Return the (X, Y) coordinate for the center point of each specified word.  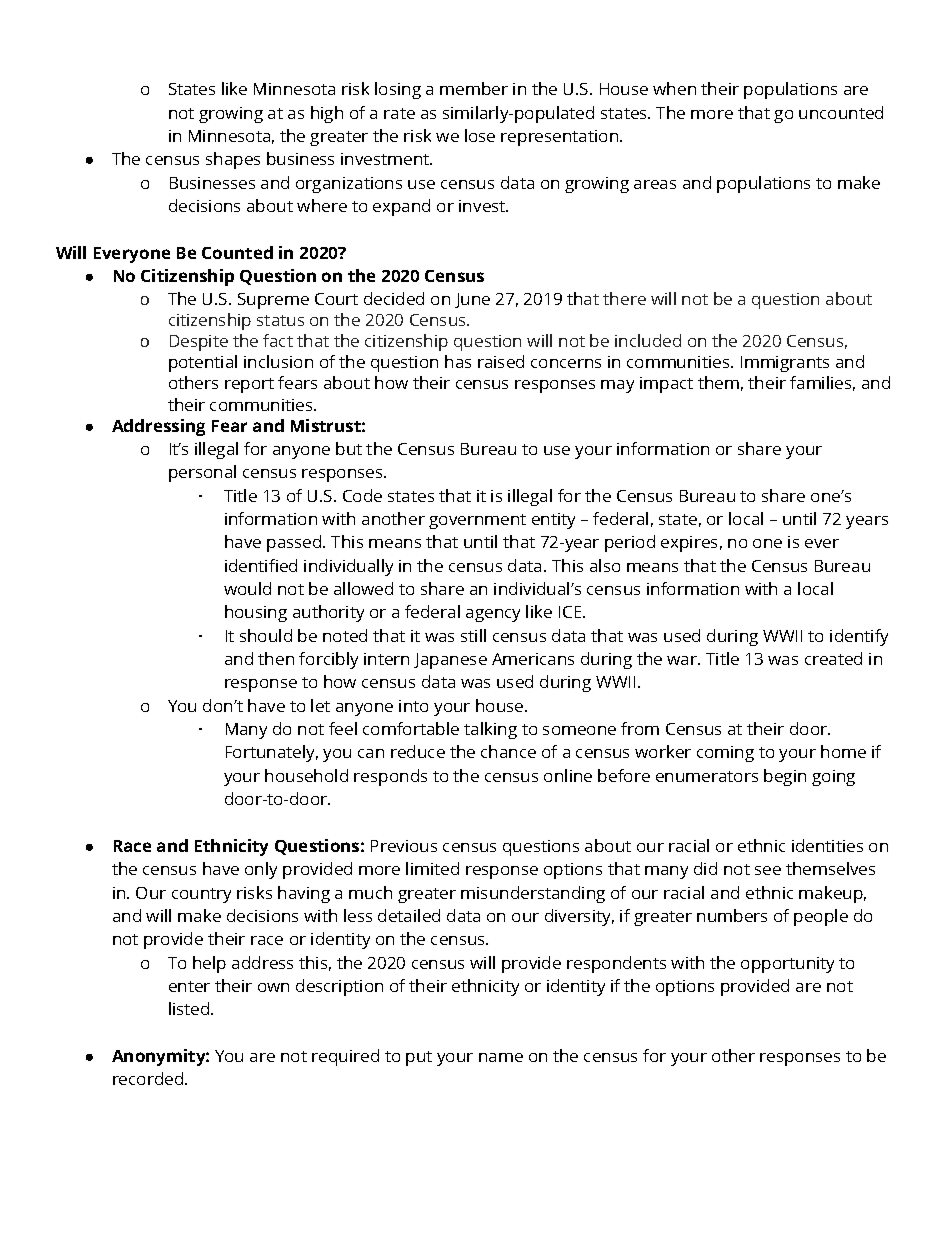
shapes (233, 160)
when (674, 88)
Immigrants (785, 364)
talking (490, 730)
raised (501, 361)
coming (725, 754)
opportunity (787, 965)
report (249, 385)
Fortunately (272, 753)
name (501, 1057)
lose (480, 135)
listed (190, 1008)
